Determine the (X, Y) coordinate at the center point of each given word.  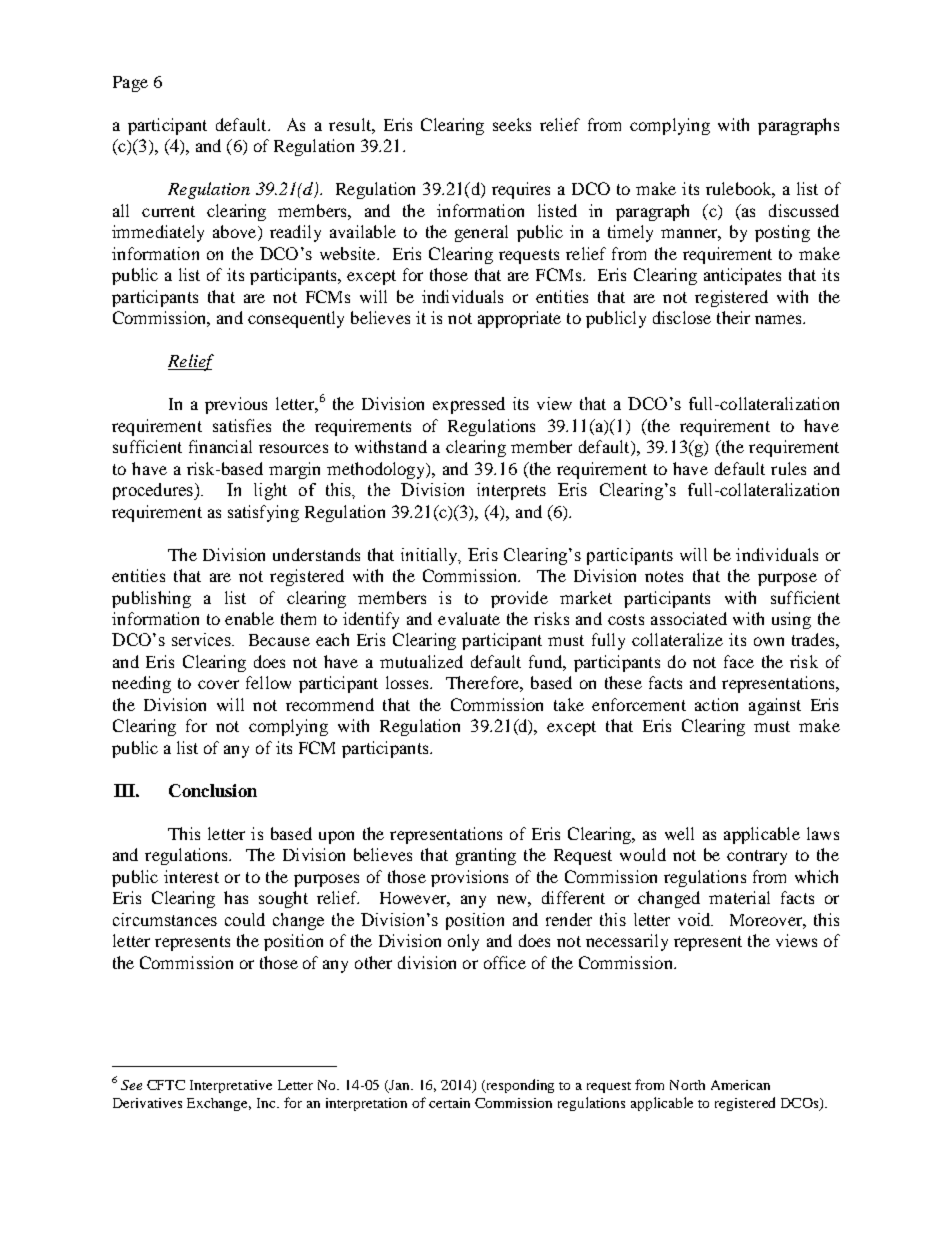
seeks (512, 124)
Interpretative (231, 1086)
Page (130, 84)
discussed (804, 210)
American (740, 1085)
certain (449, 1103)
